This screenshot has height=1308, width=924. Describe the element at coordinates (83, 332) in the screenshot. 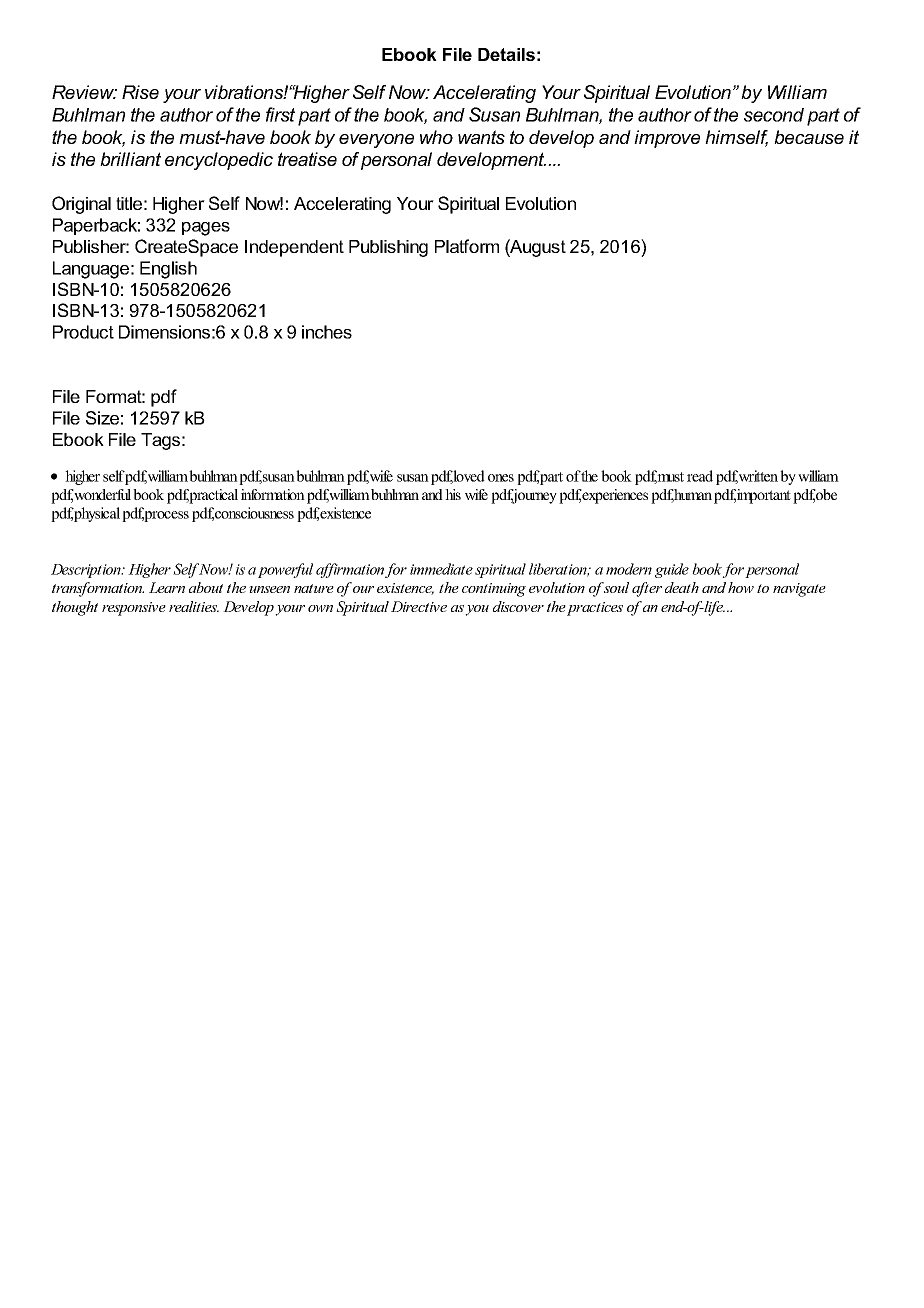

I see `Product` at that location.
